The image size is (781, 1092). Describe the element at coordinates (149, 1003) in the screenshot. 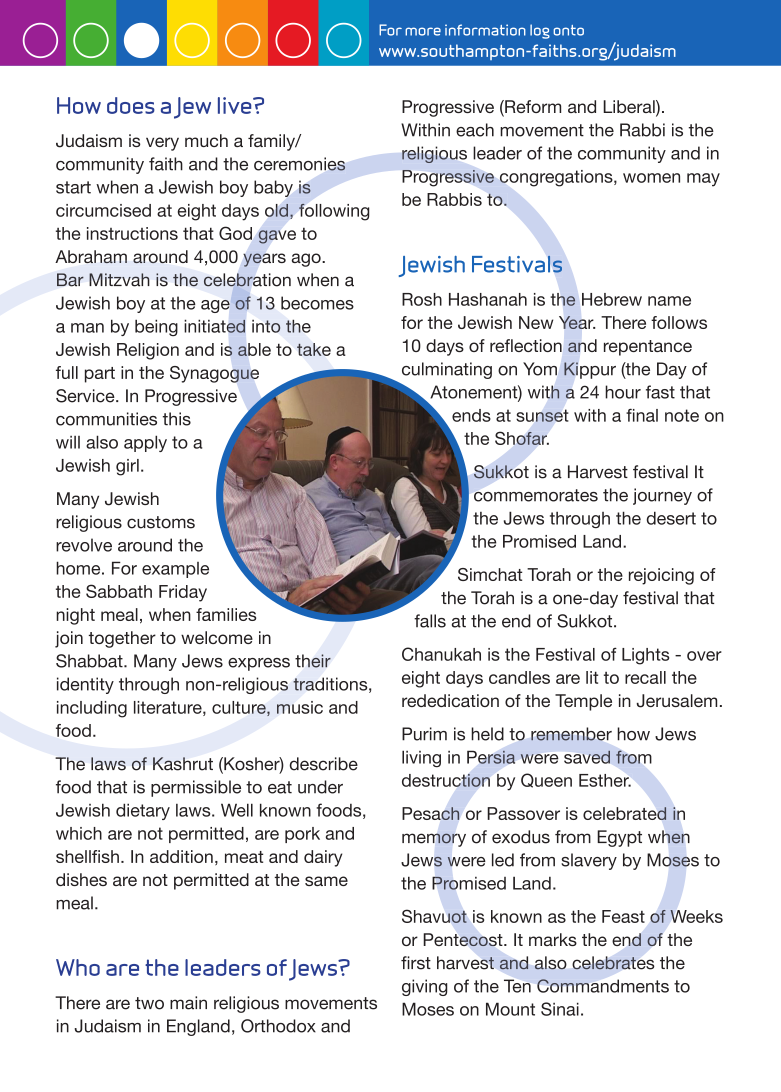

I see `two` at that location.
